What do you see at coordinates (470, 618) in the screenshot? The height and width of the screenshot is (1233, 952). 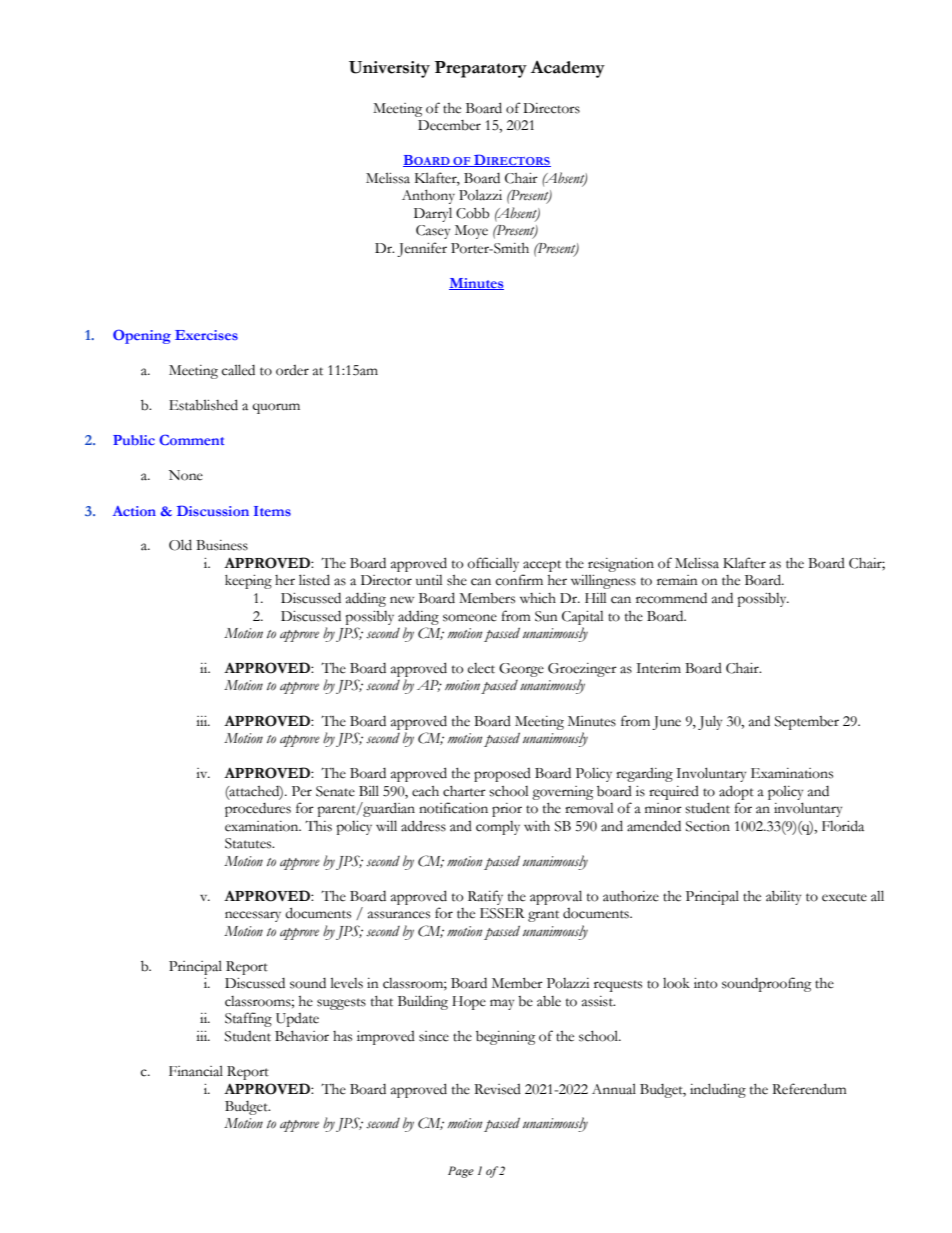 I see `someone` at bounding box center [470, 618].
